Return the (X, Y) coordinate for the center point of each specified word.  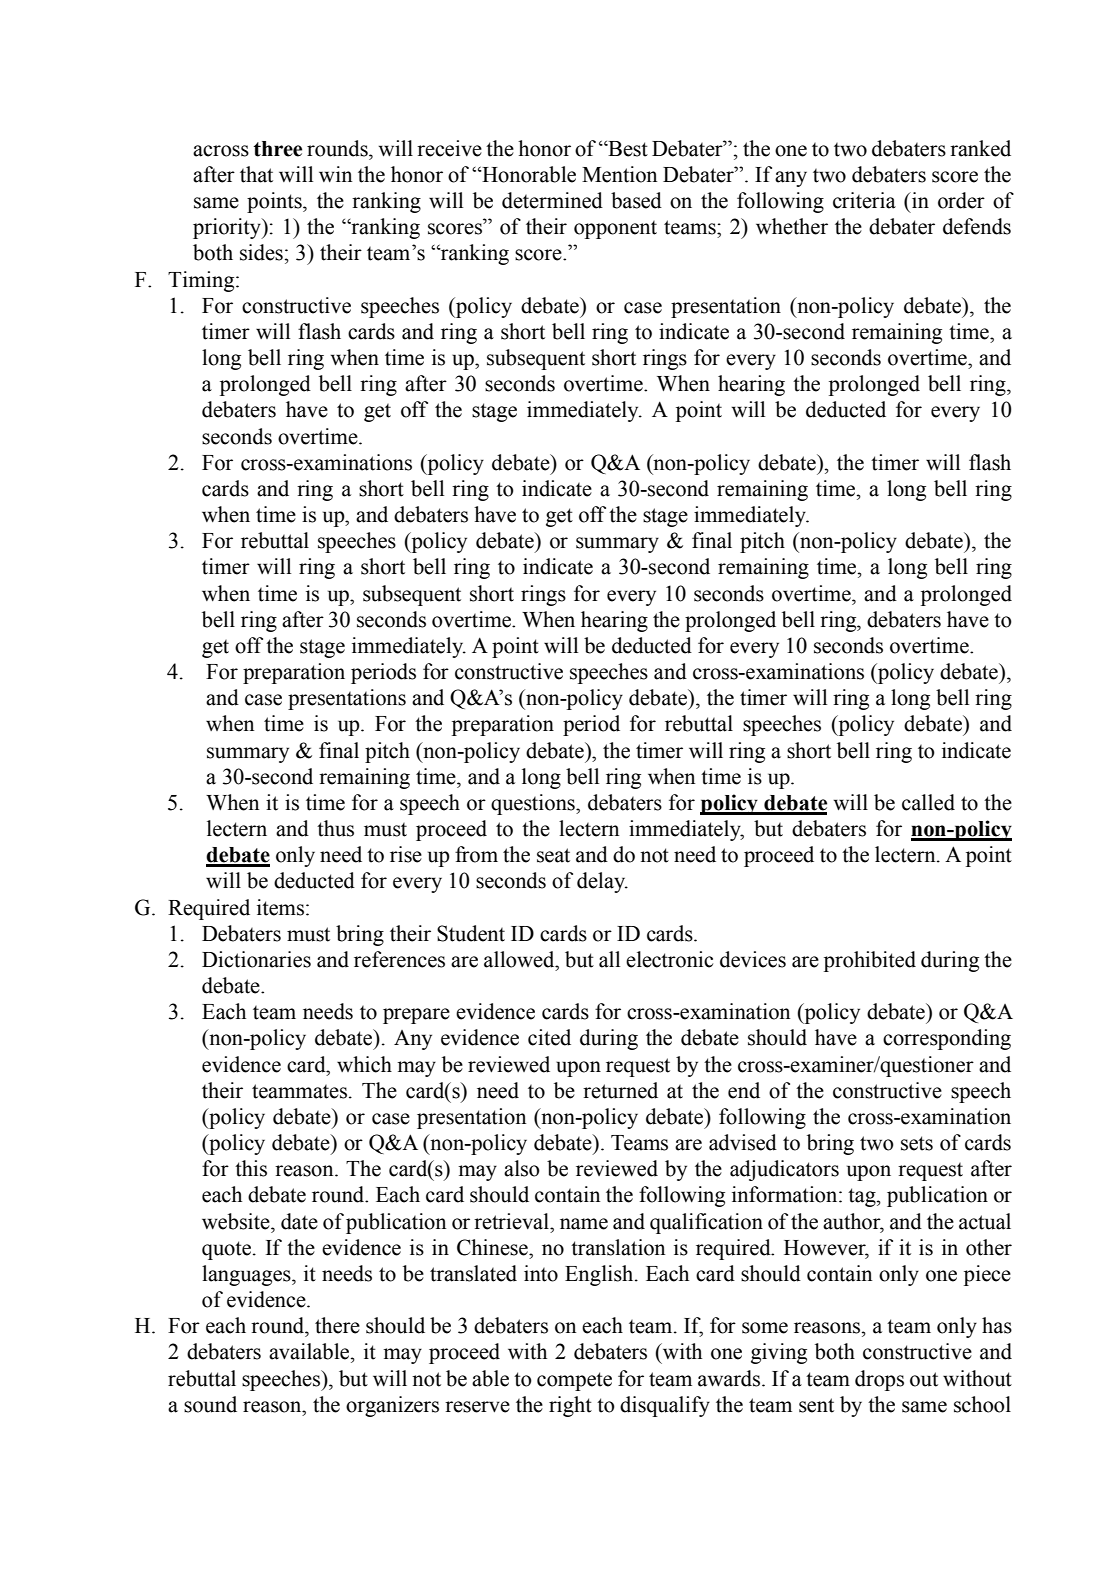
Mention (619, 174)
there (337, 1325)
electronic (669, 959)
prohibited (870, 961)
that (256, 174)
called (928, 802)
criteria (864, 200)
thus (335, 828)
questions (534, 804)
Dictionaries (256, 959)
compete (574, 1381)
